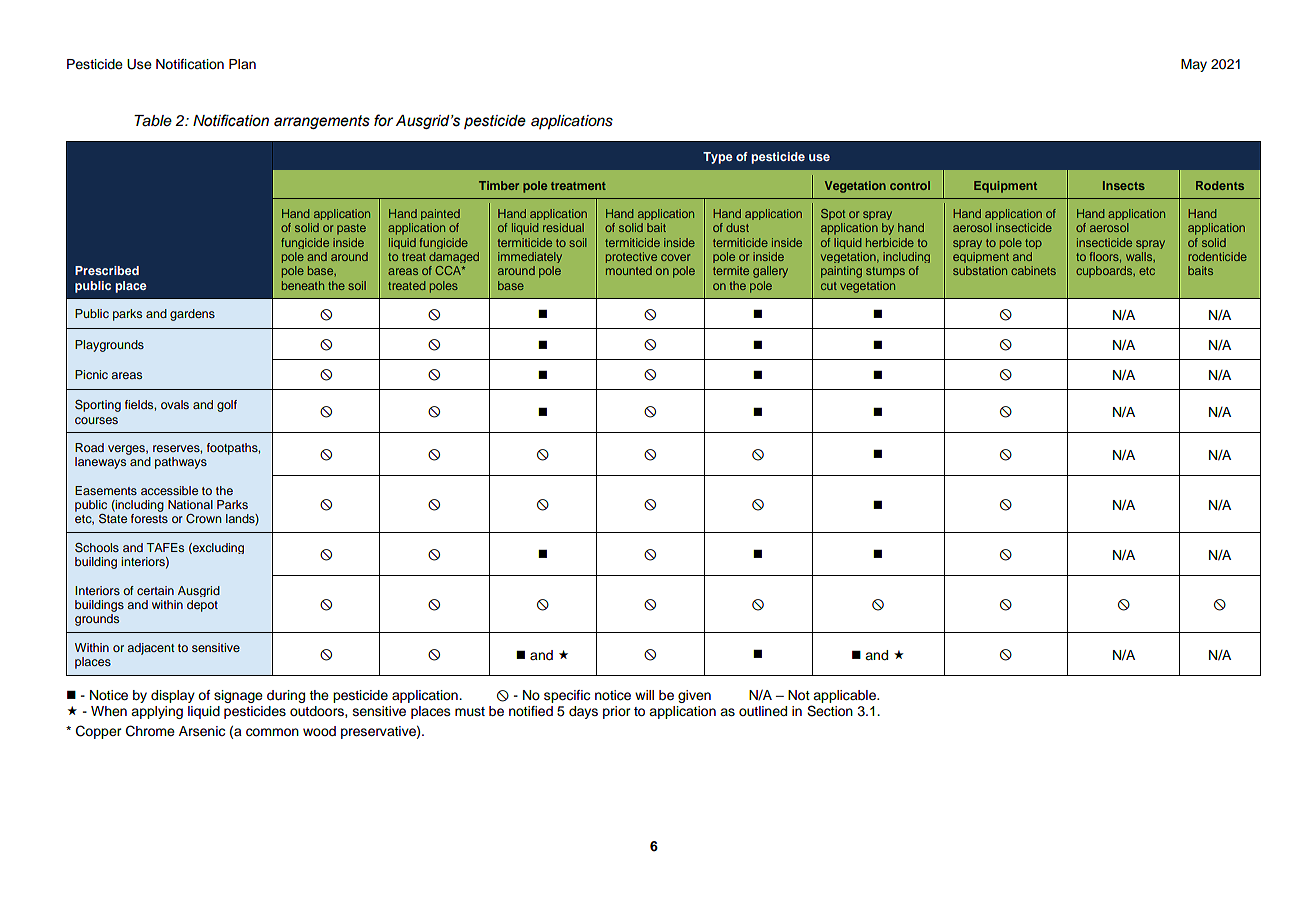 This screenshot has width=1308, height=924. I want to click on signage, so click(238, 696).
